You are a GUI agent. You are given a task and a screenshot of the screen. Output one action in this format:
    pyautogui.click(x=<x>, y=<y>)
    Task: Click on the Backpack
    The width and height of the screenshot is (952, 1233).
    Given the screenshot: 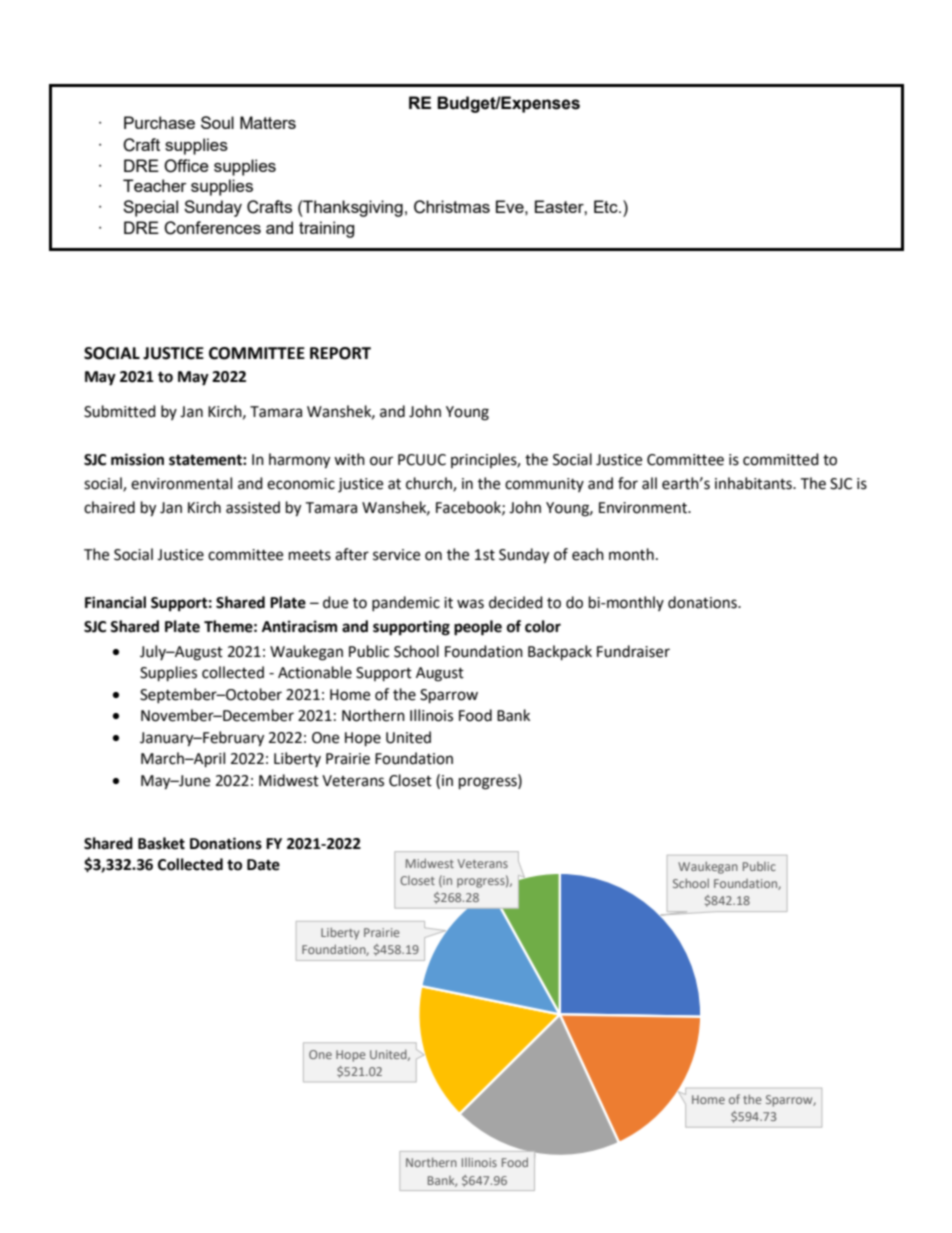 What is the action you would take?
    pyautogui.click(x=560, y=653)
